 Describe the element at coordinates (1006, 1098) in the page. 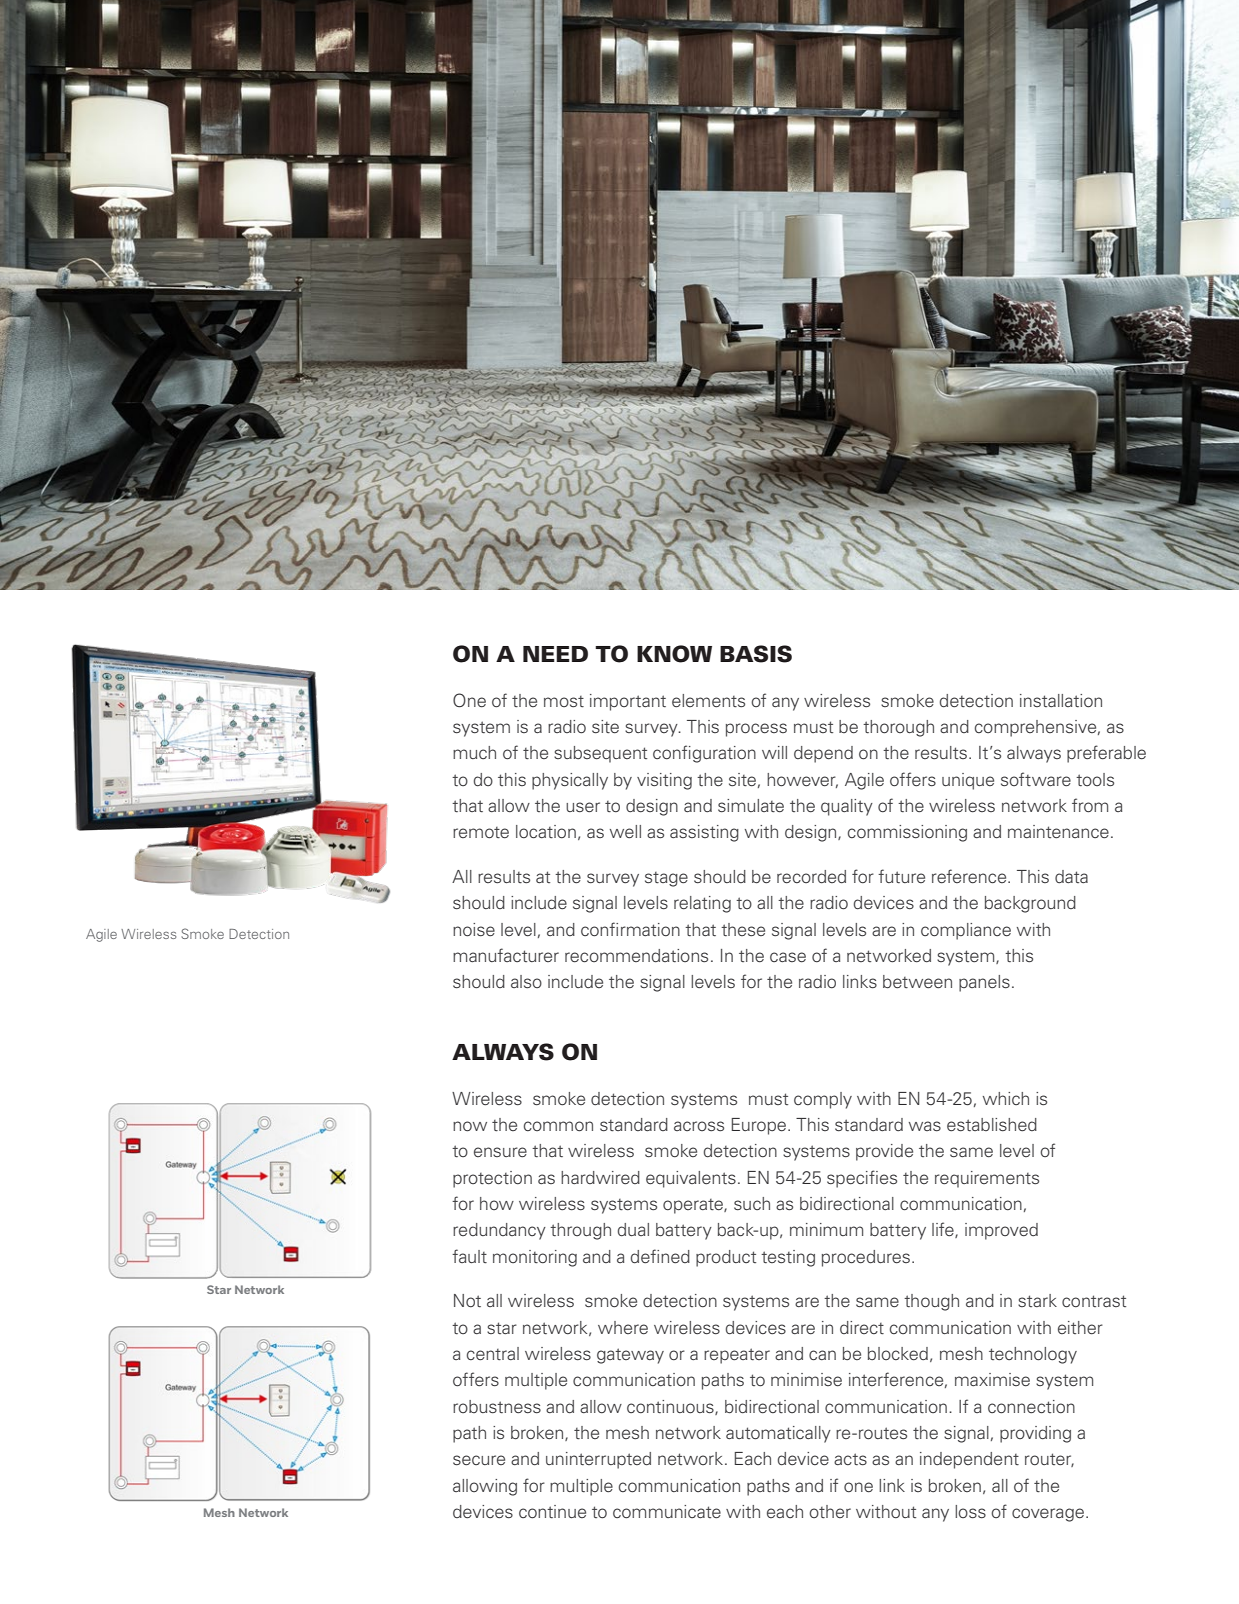

I see `which` at that location.
